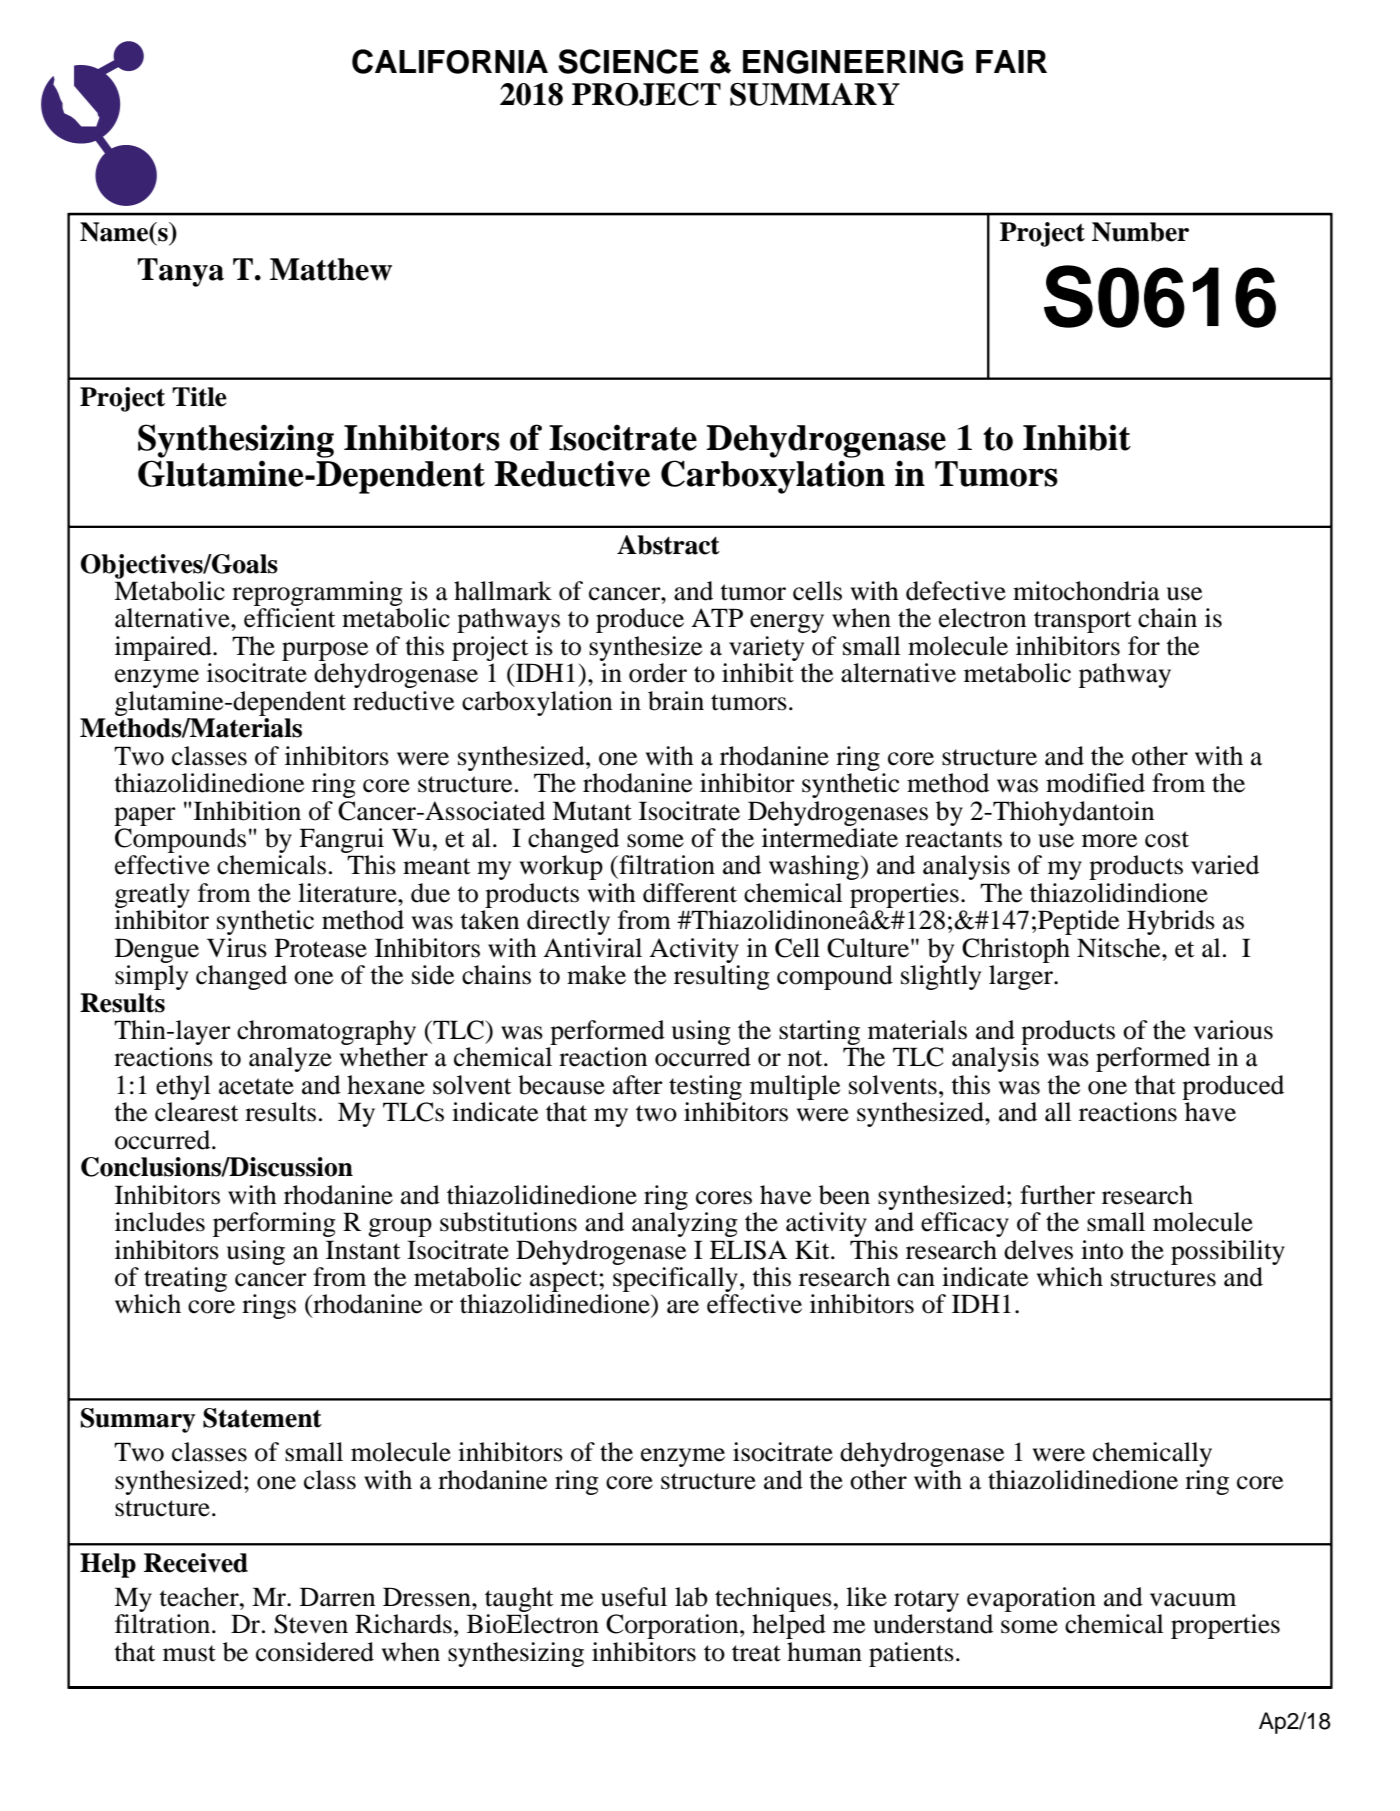 This screenshot has width=1400, height=1811. Describe the element at coordinates (628, 61) in the screenshot. I see `SCIENCE` at that location.
